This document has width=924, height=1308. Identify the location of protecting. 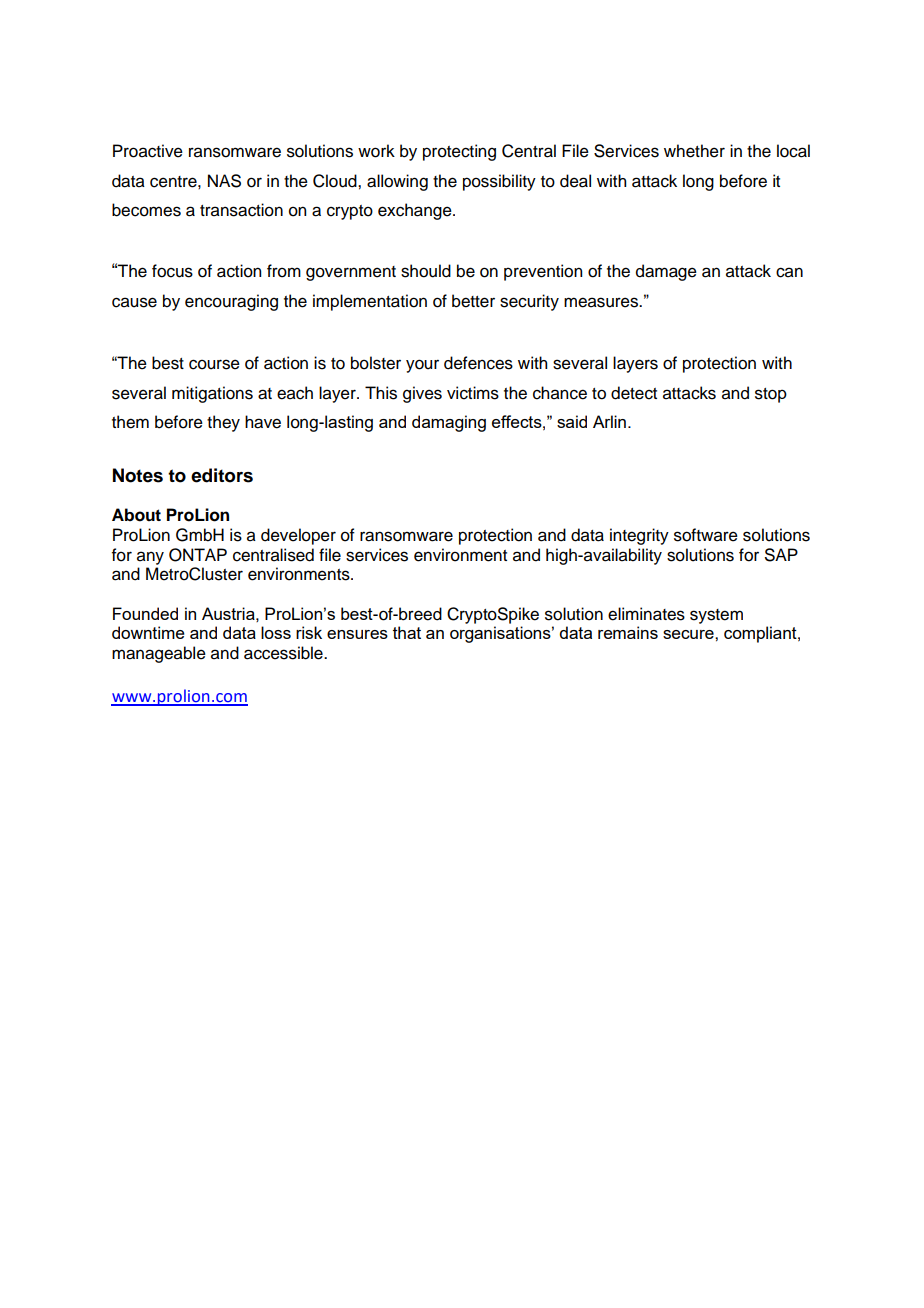
(459, 152).
